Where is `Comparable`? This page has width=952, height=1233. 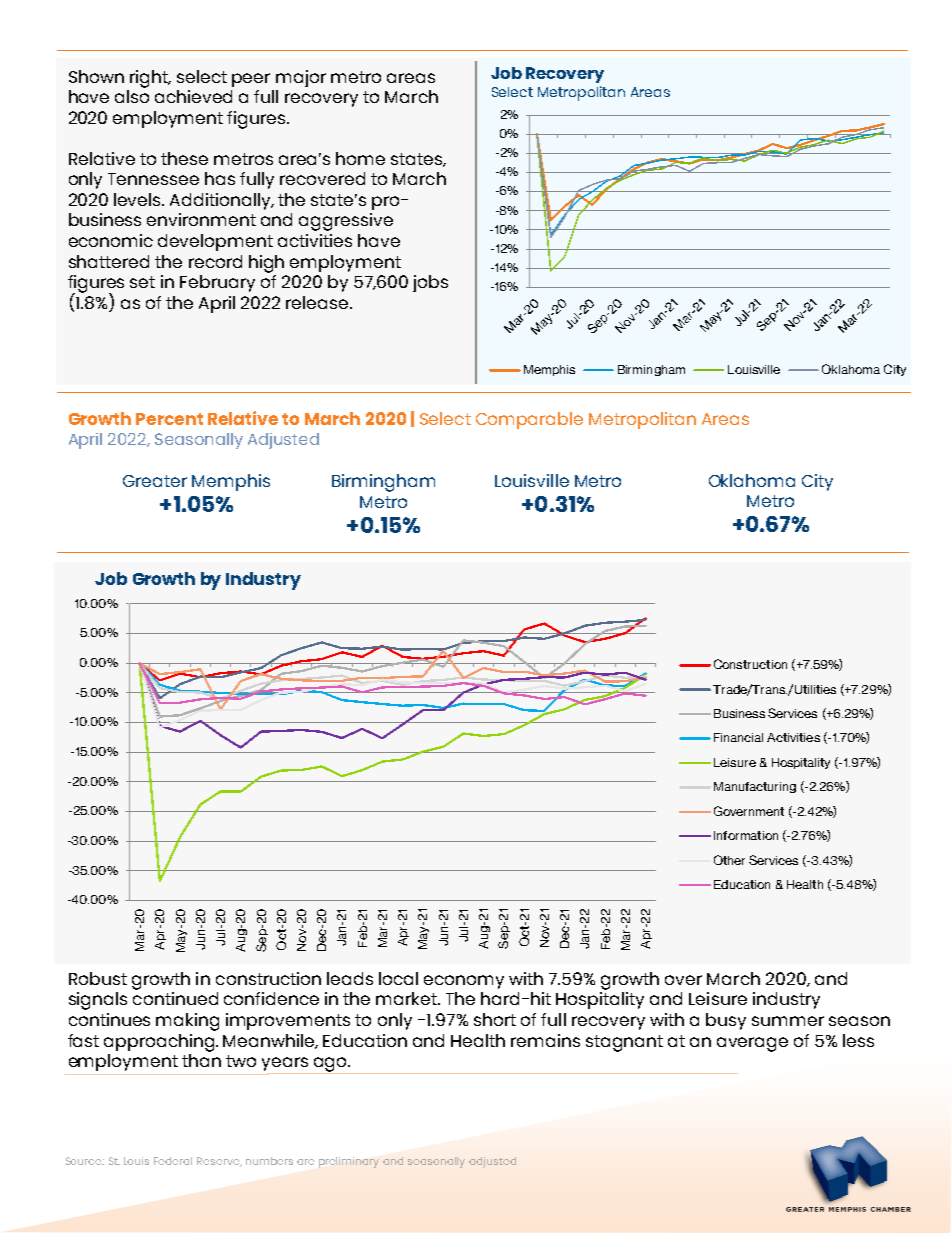
Comparable is located at coordinates (529, 420).
